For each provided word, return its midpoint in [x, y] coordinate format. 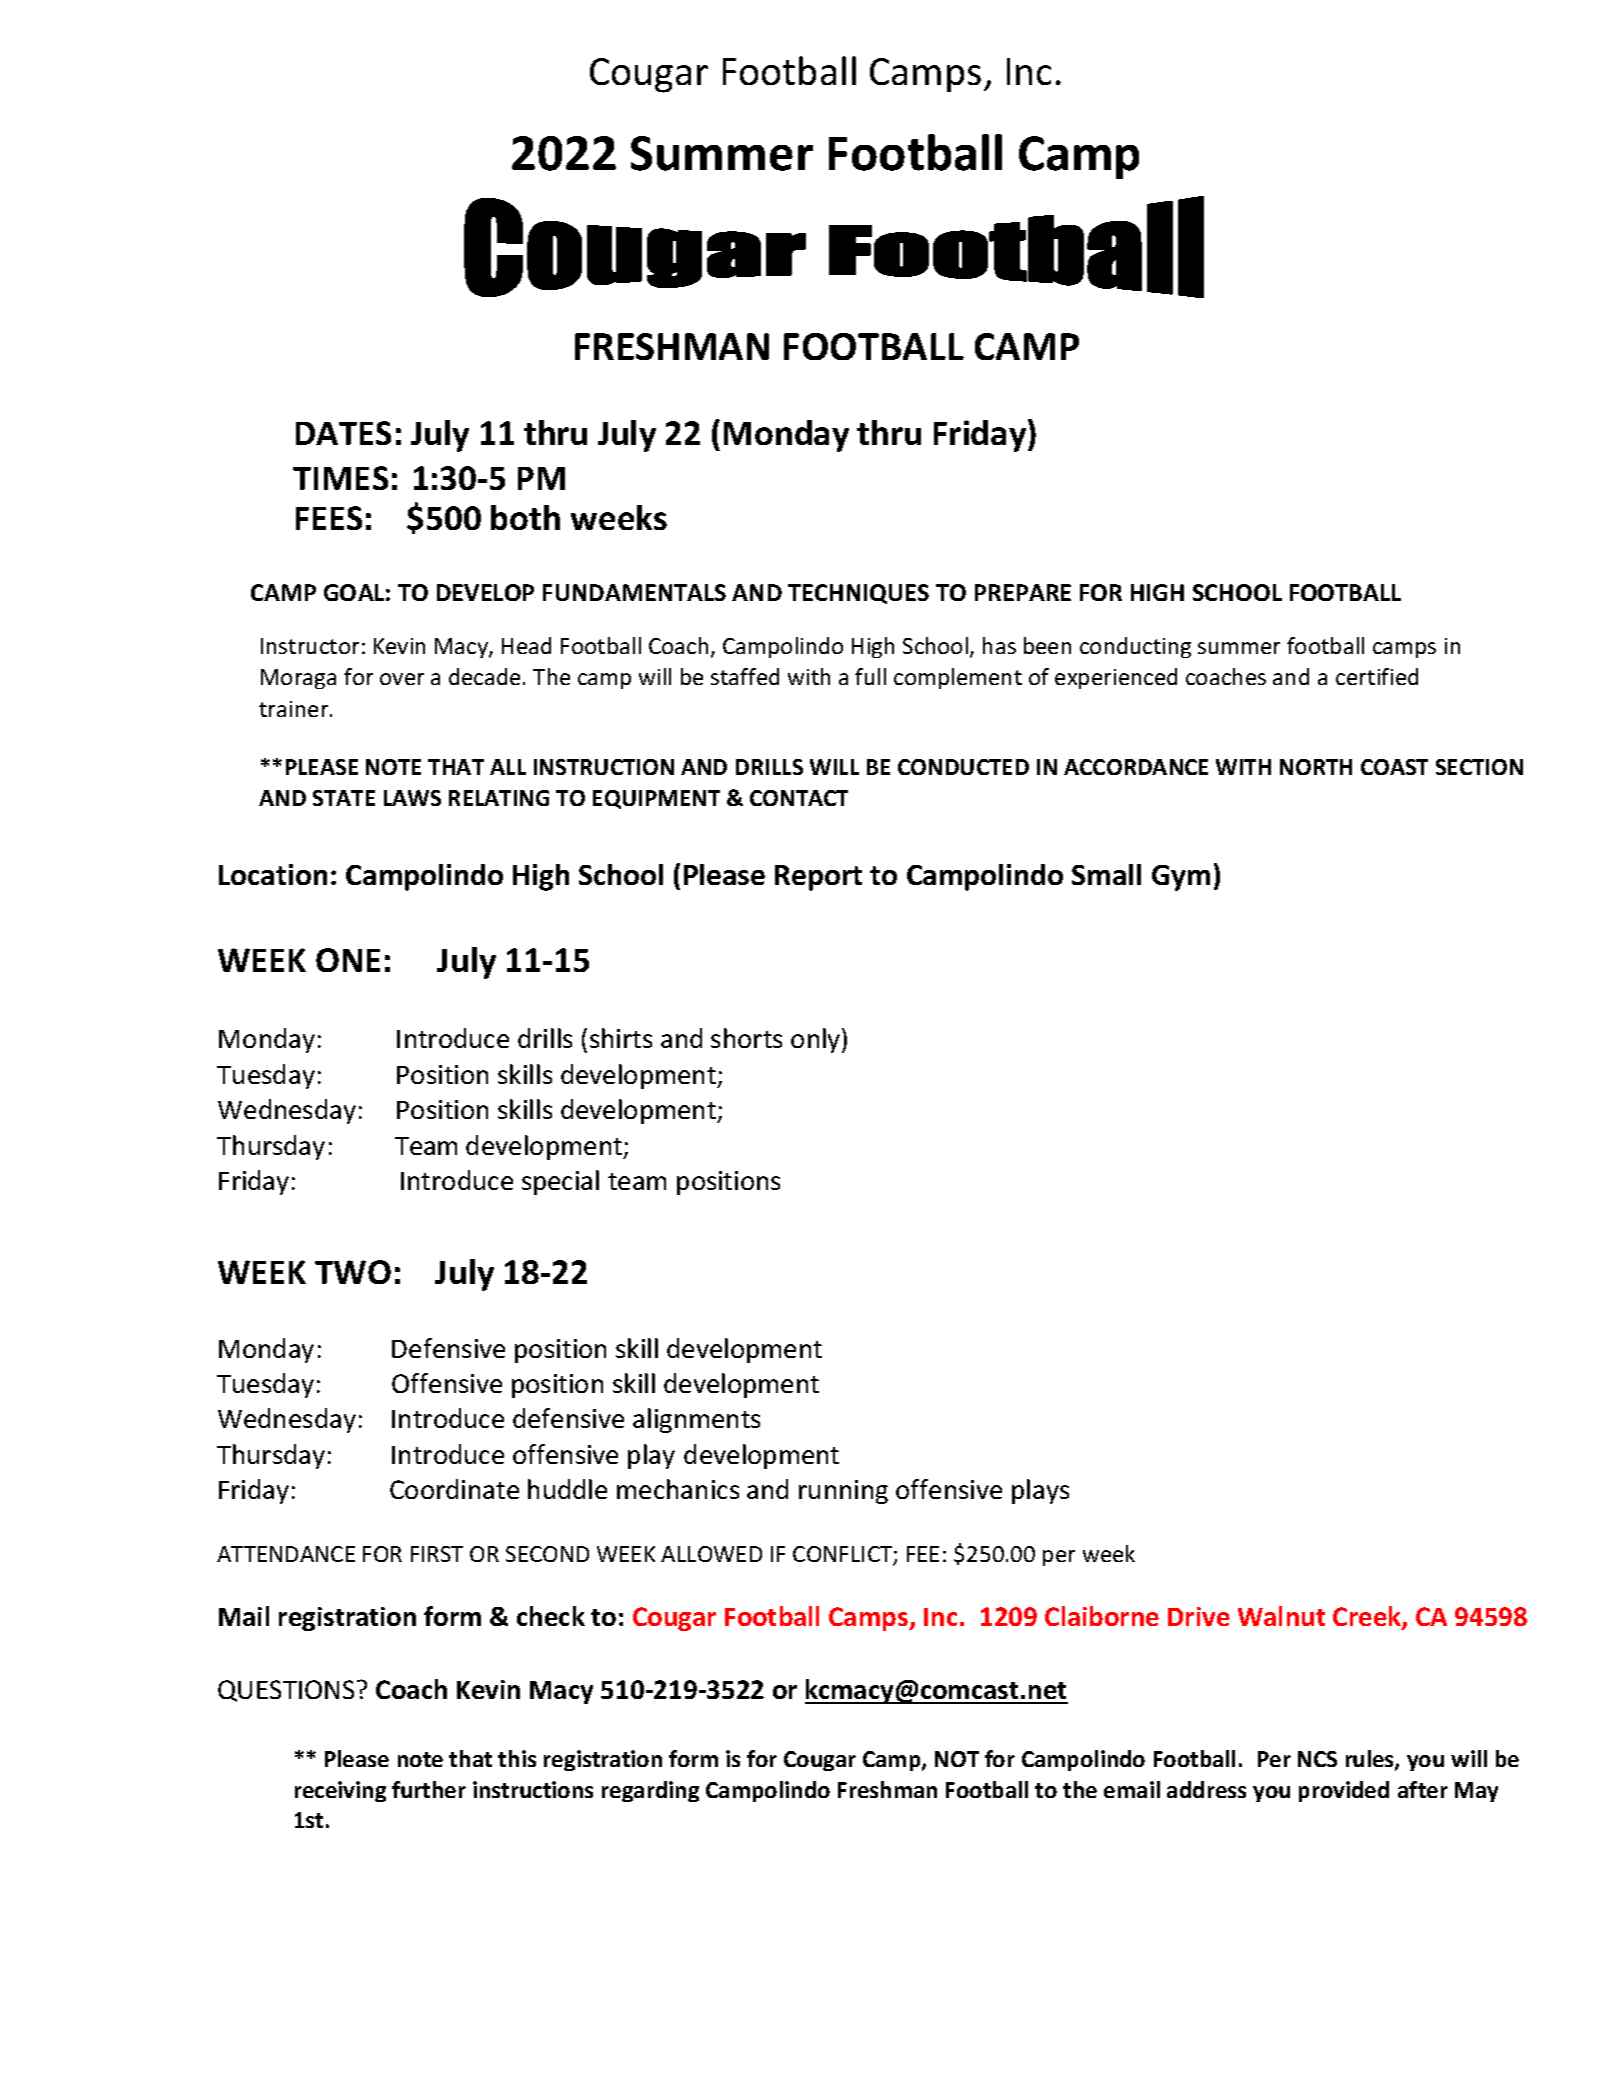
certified [1377, 676]
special [560, 1182]
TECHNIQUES [858, 594]
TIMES [340, 478]
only [817, 1040]
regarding [650, 1791]
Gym [1181, 878]
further [429, 1789]
